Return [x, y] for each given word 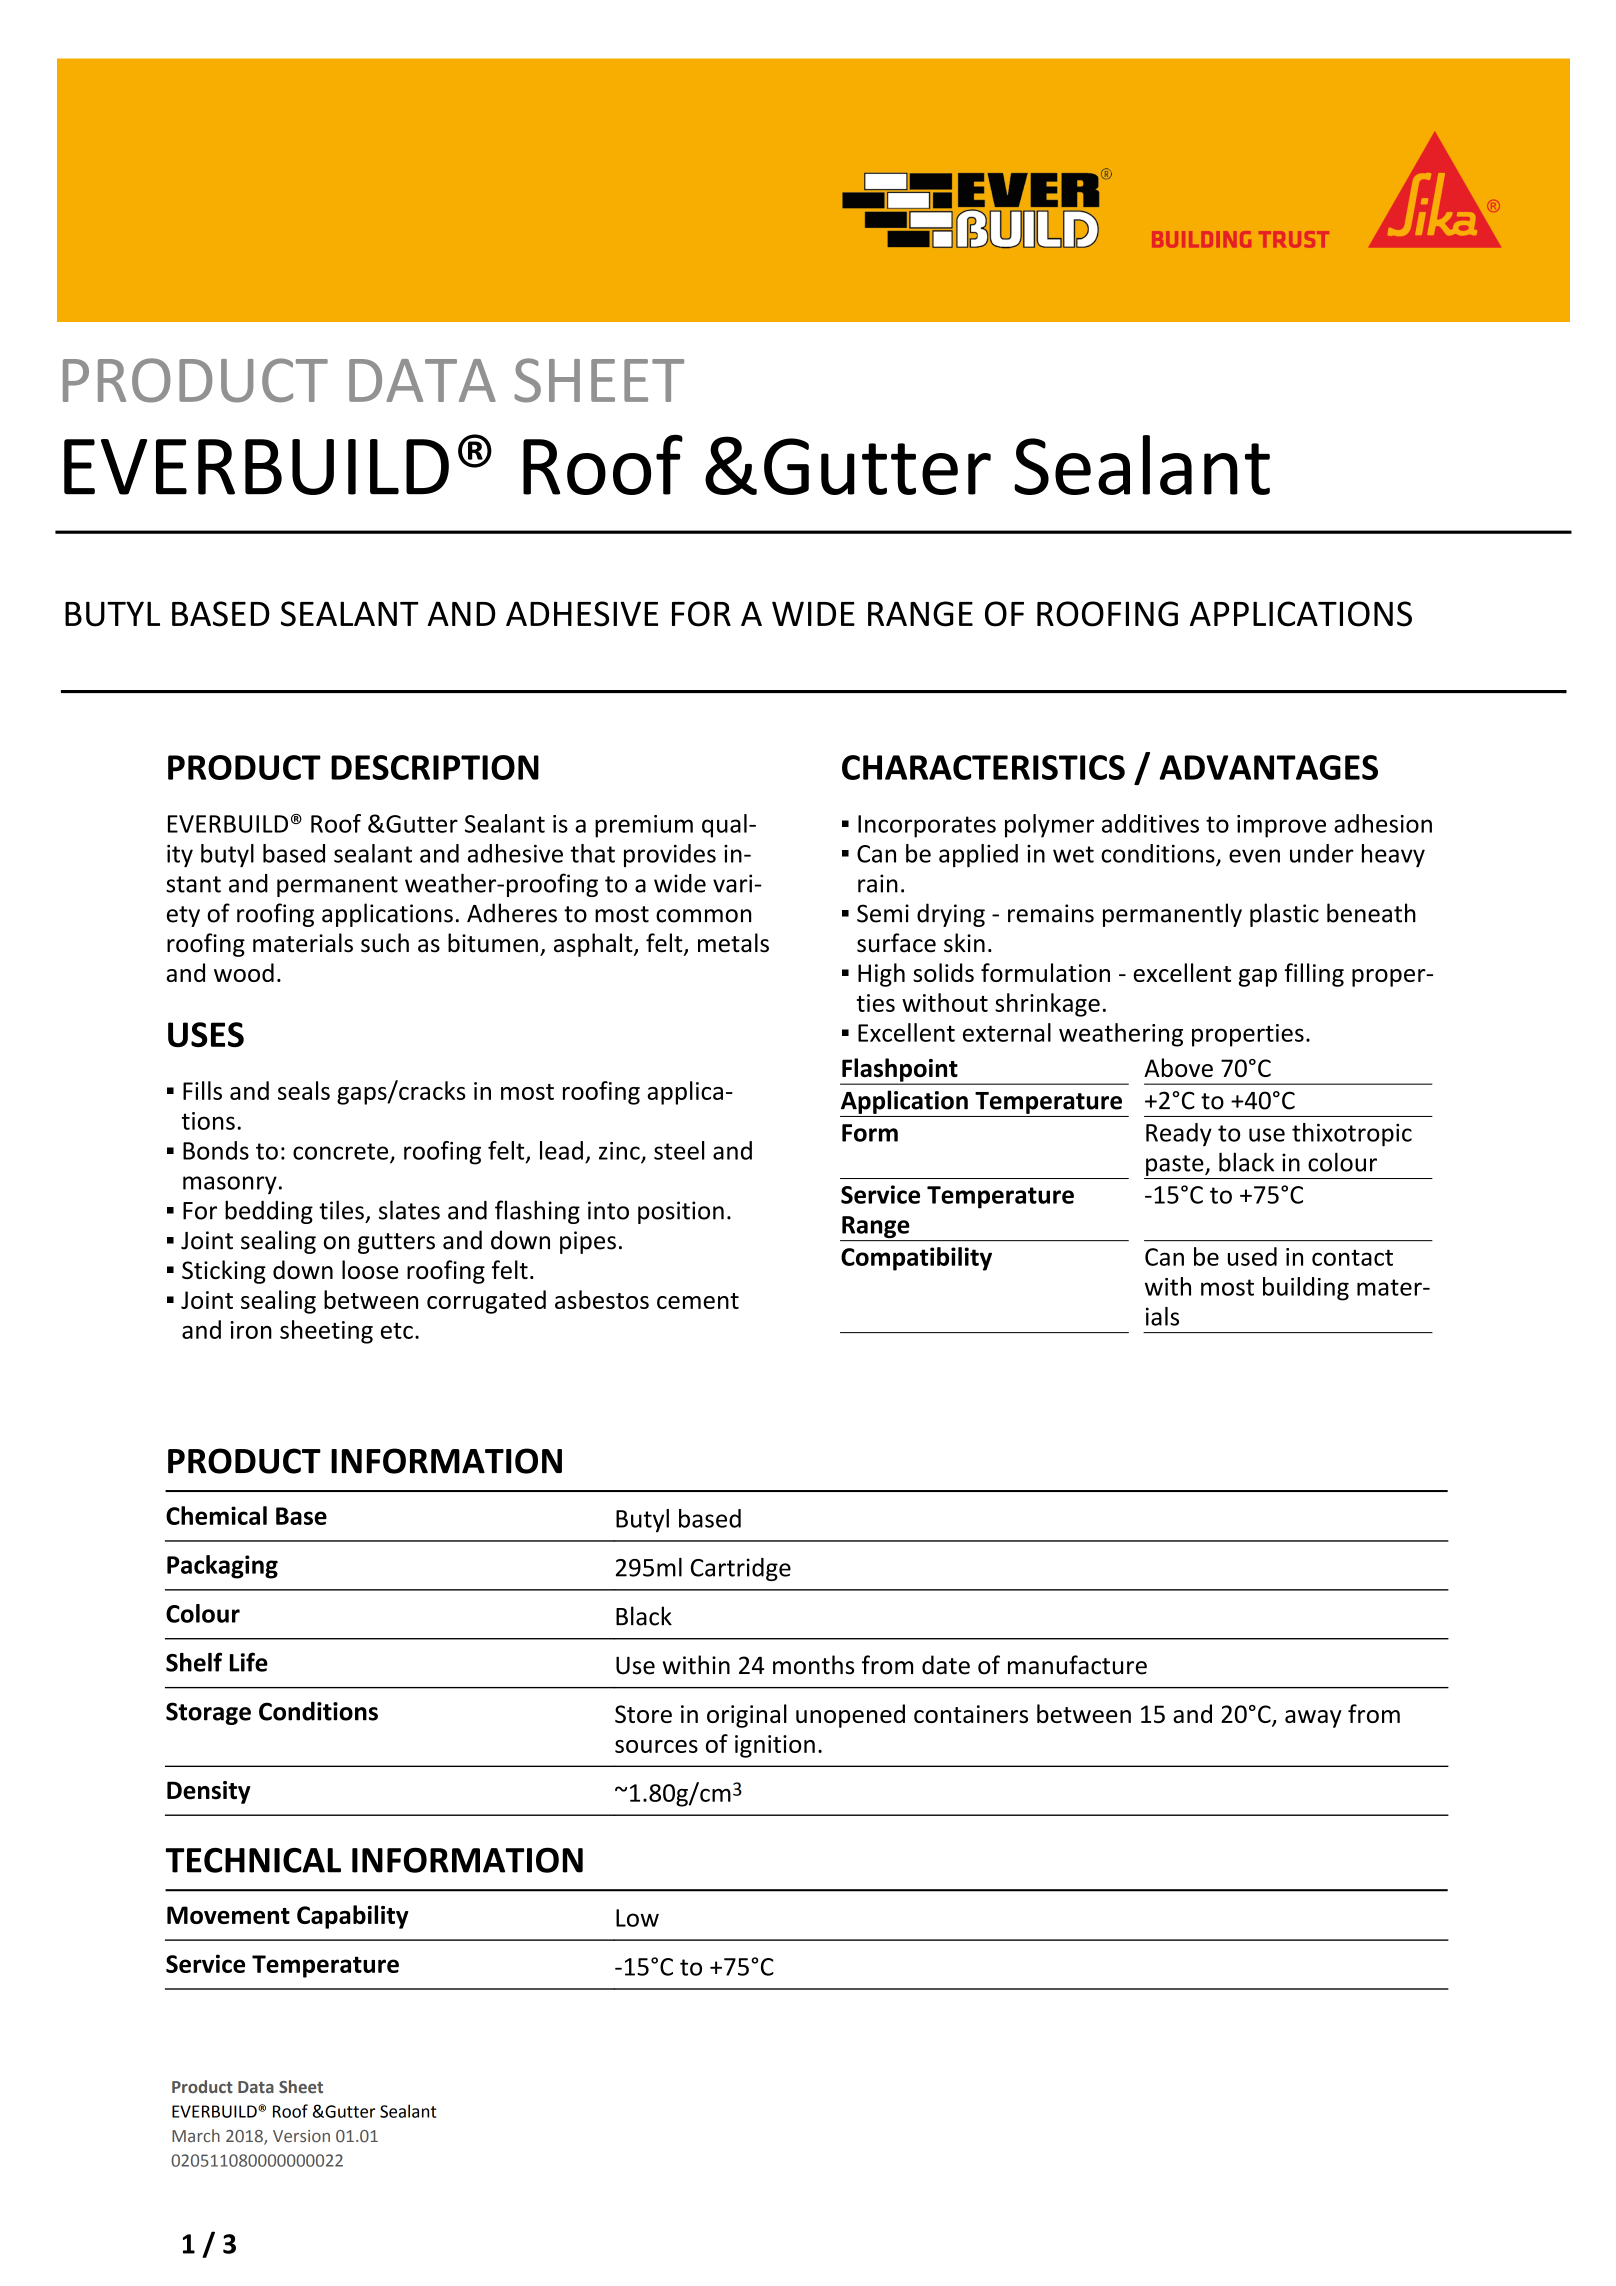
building [1306, 1289]
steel [679, 1150]
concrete [342, 1152]
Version [301, 2136]
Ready [1179, 1134]
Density [208, 1792]
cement [698, 1301]
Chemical [216, 1515]
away [1313, 1719]
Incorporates [927, 826]
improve [1281, 826]
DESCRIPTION [435, 767]
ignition [775, 1746]
